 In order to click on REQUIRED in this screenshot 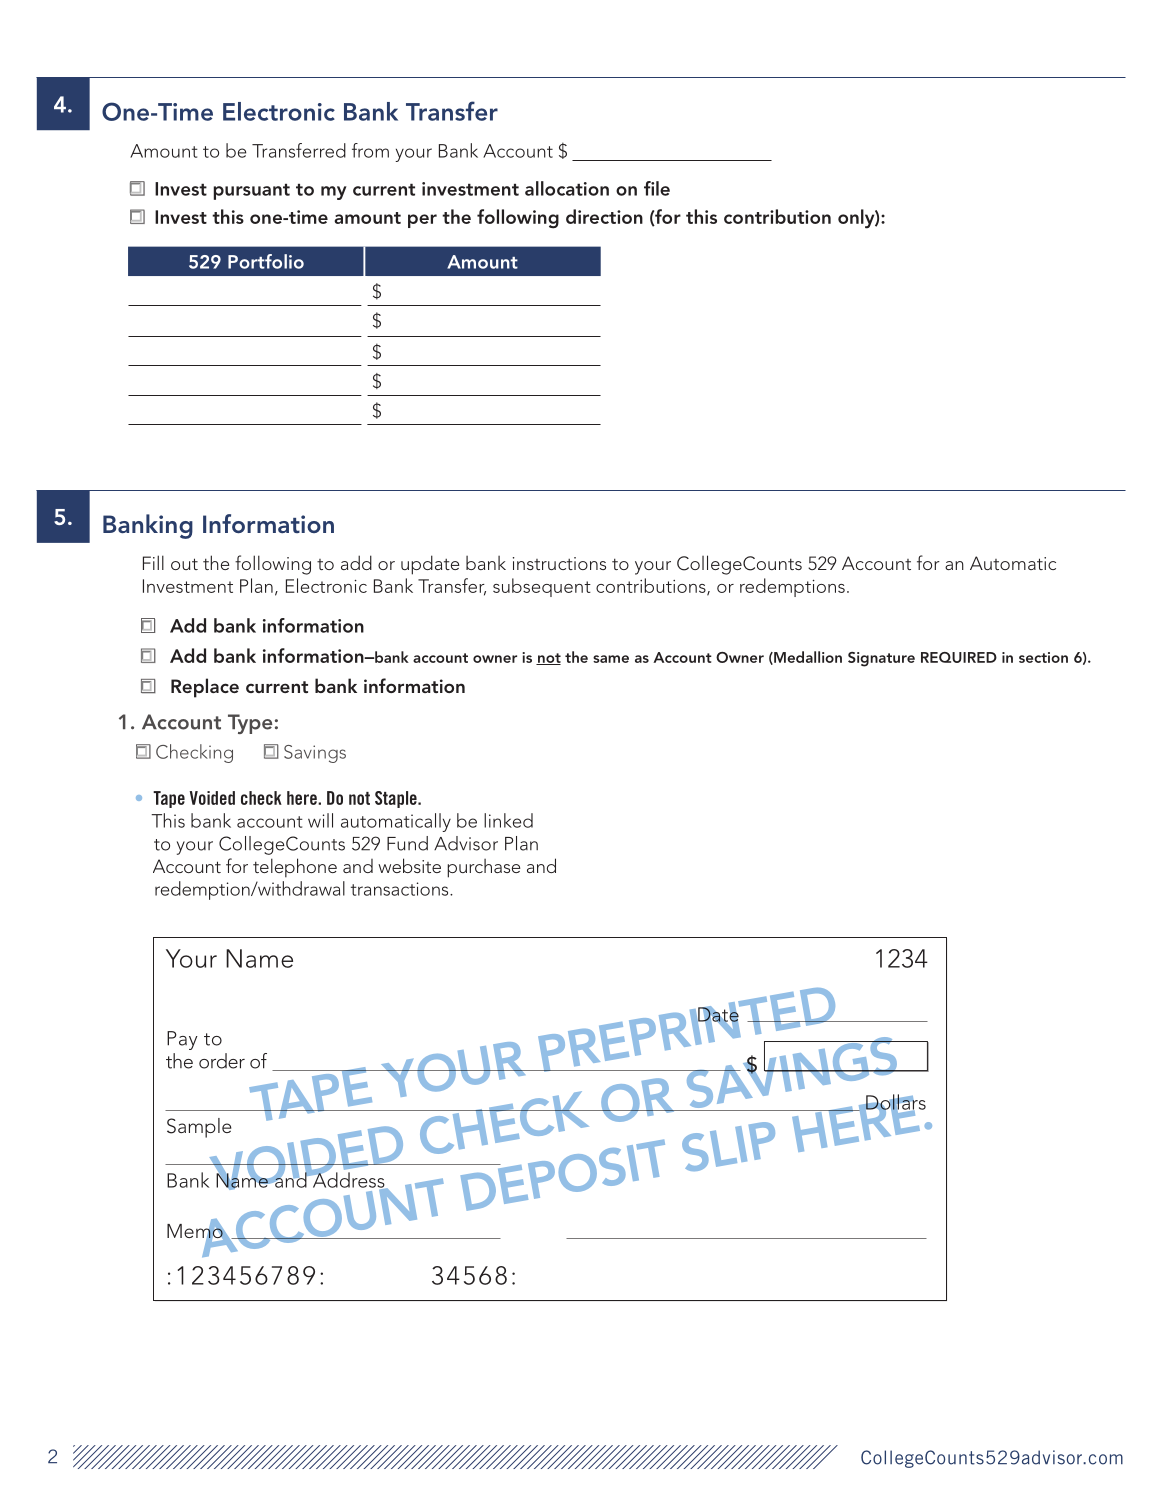, I will do `click(959, 657)`.
